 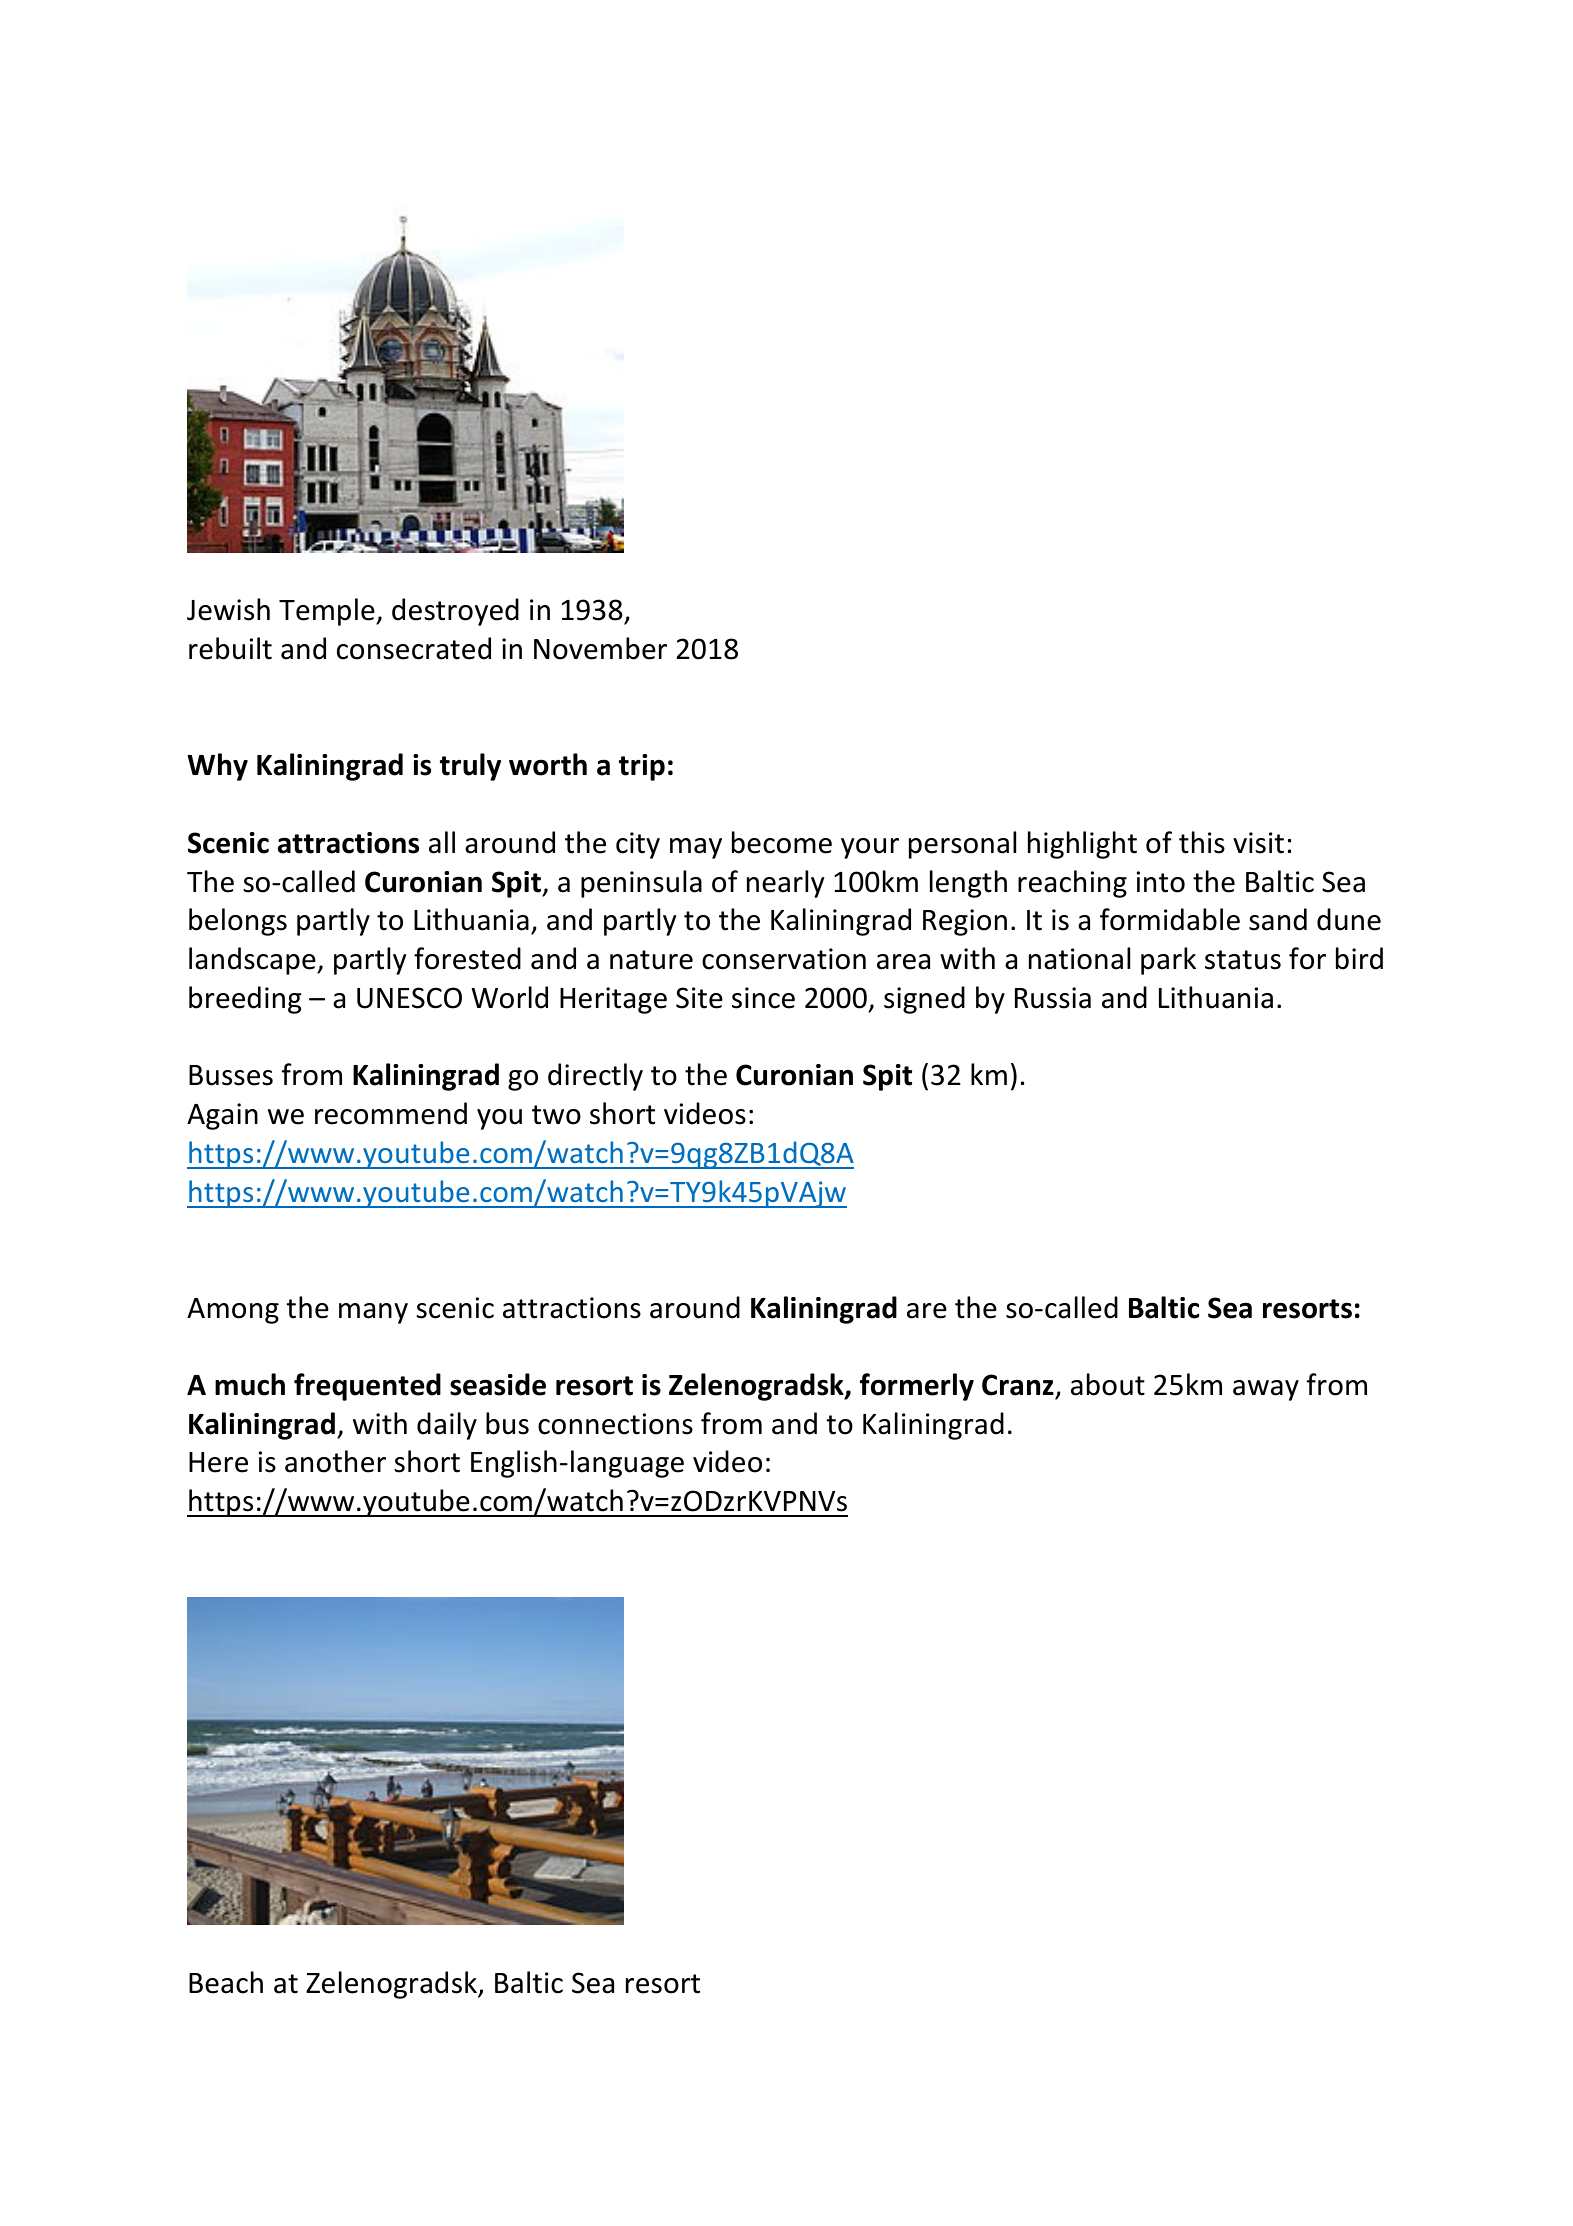 I want to click on Here, so click(x=218, y=1462).
